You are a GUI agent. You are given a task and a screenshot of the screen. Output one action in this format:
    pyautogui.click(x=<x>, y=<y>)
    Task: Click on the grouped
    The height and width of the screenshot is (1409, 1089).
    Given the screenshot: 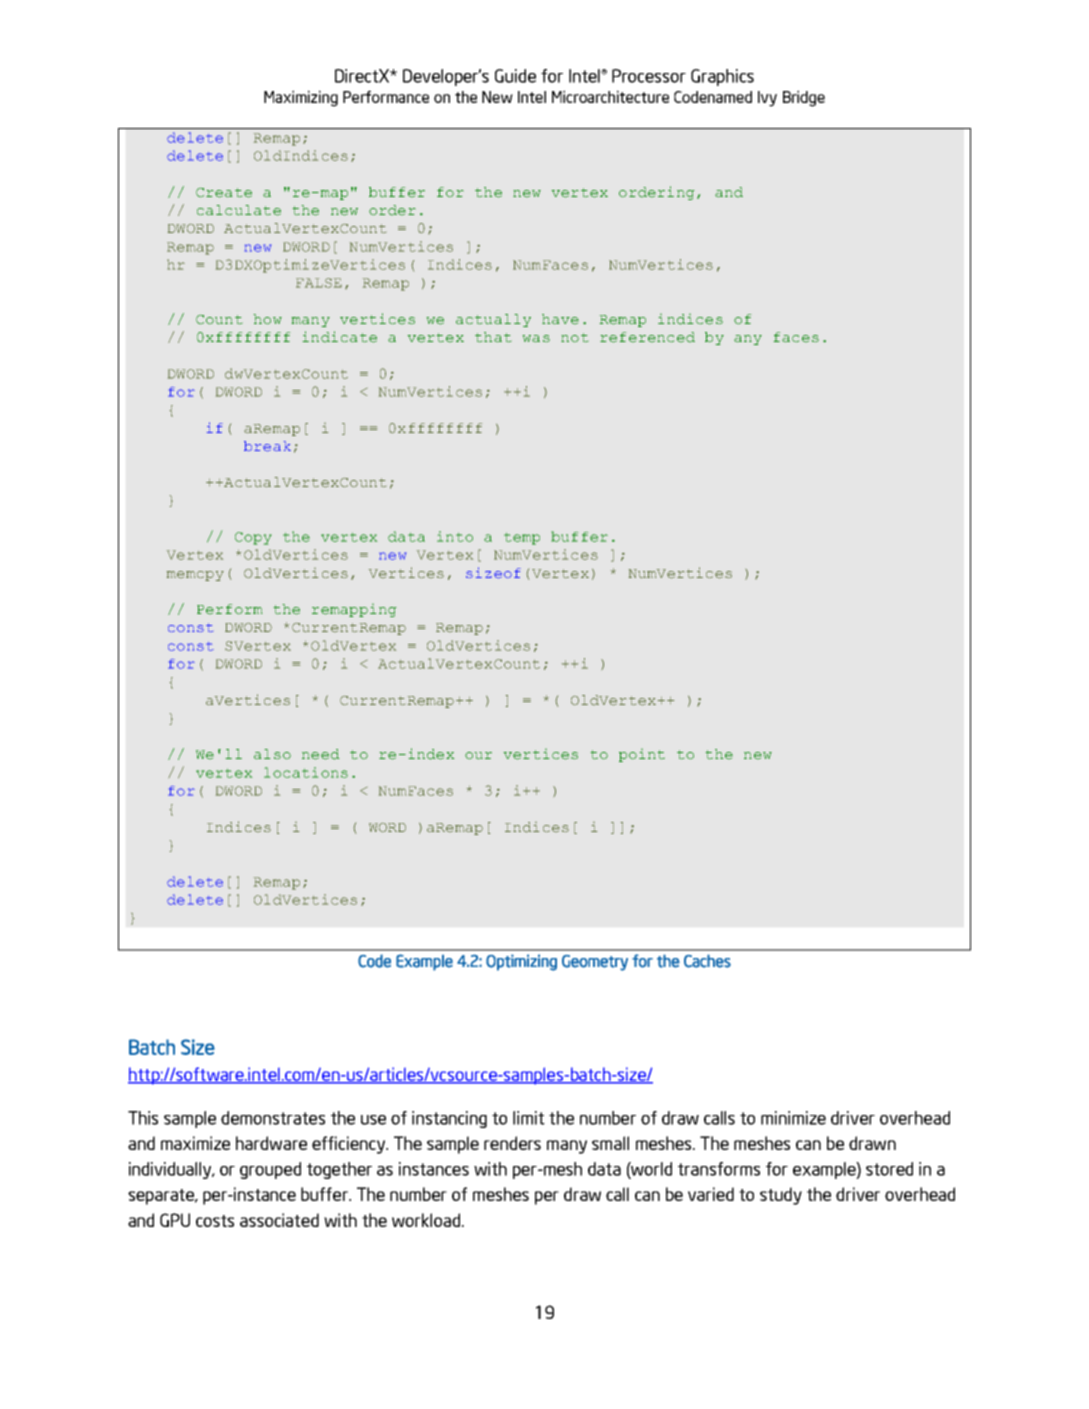 What is the action you would take?
    pyautogui.click(x=270, y=1170)
